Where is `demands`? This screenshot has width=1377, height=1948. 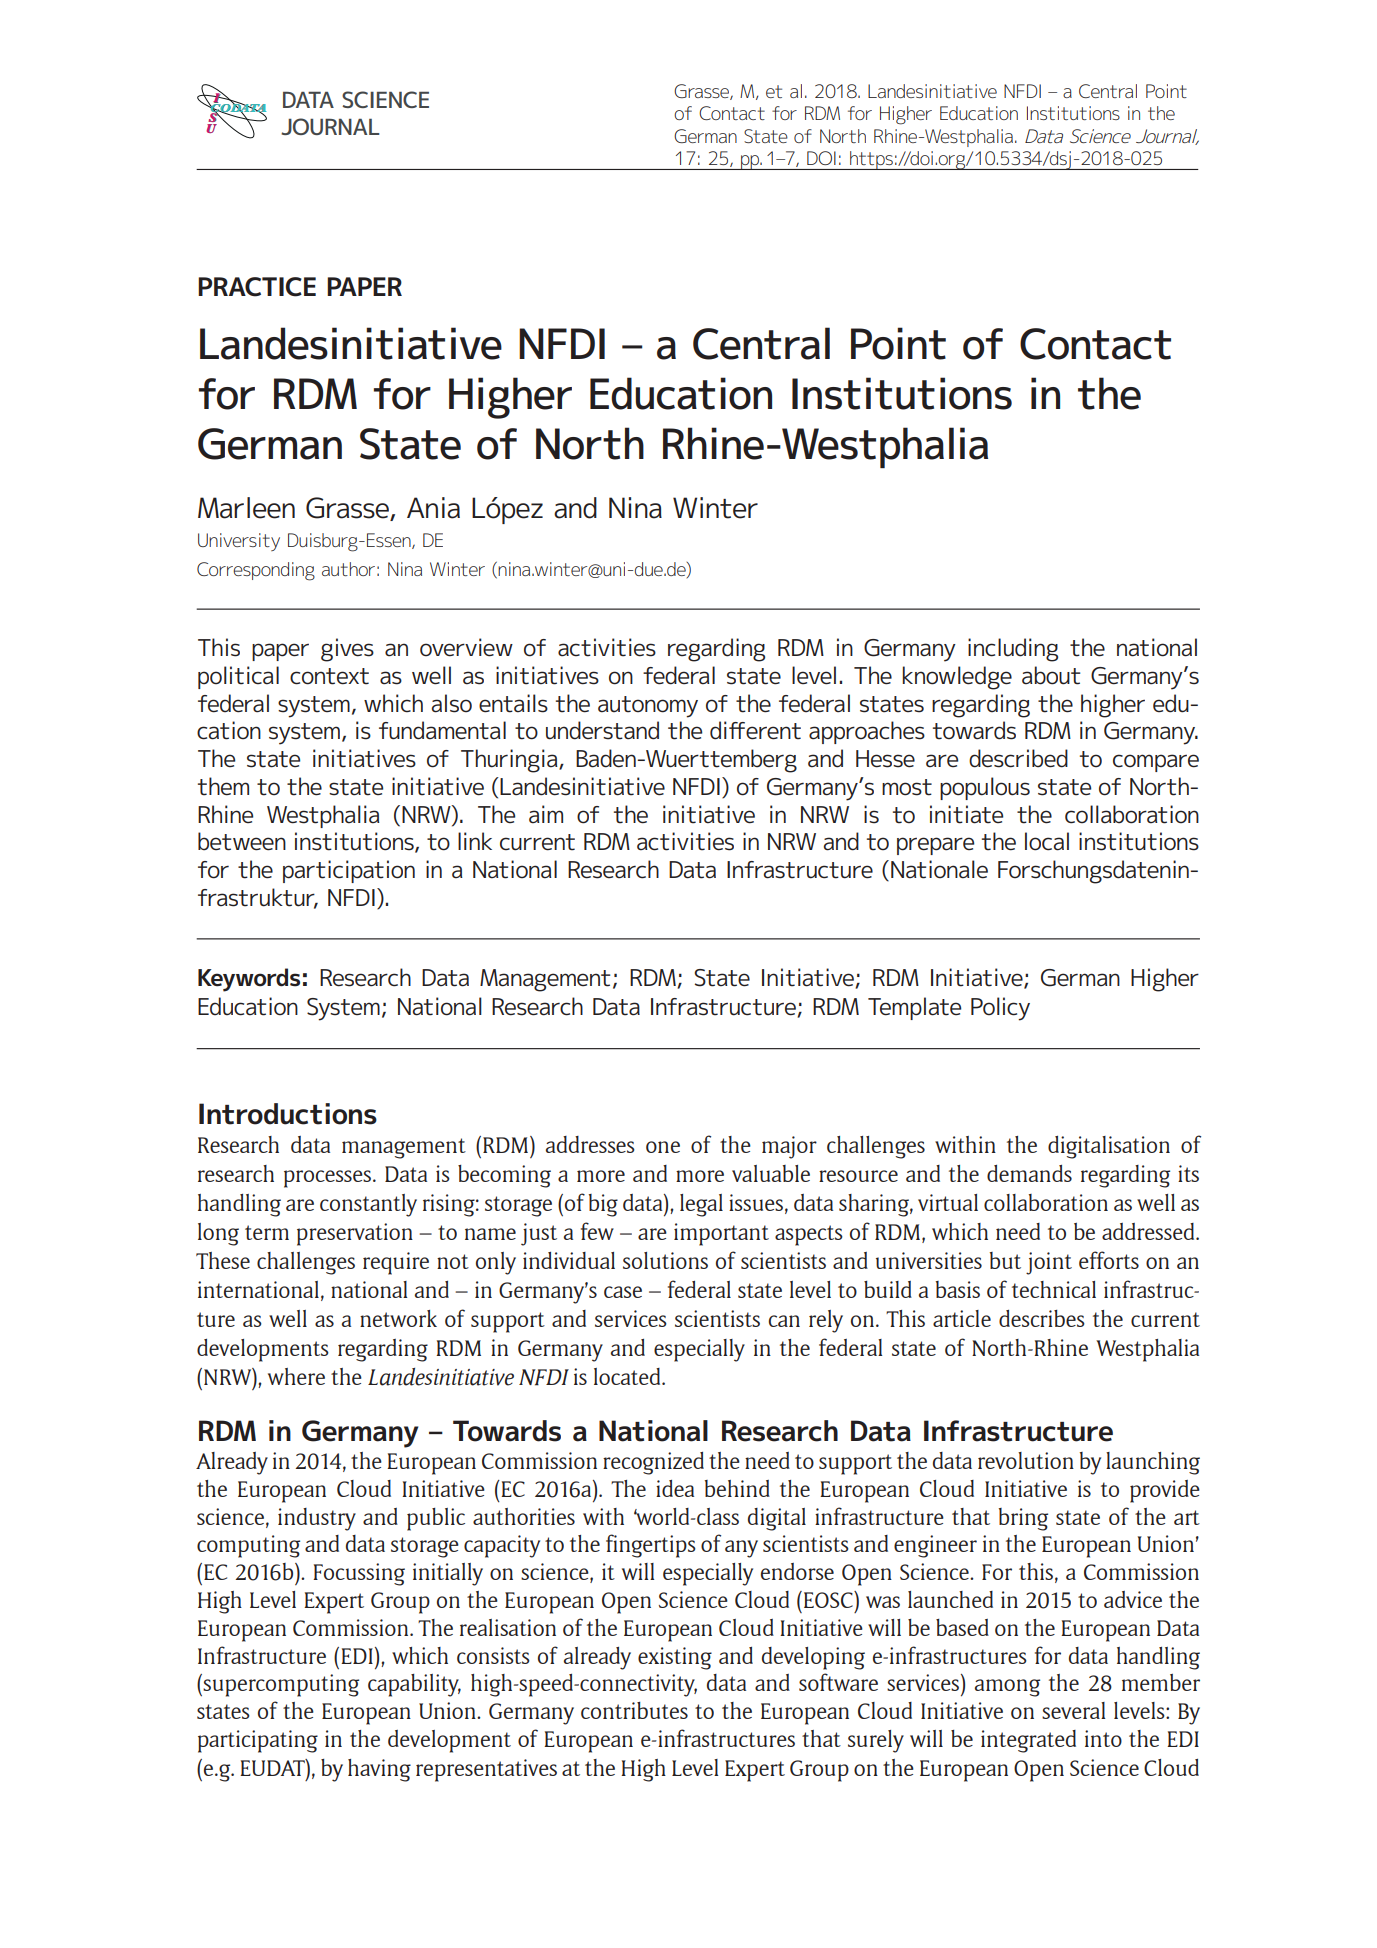
demands is located at coordinates (1029, 1173).
